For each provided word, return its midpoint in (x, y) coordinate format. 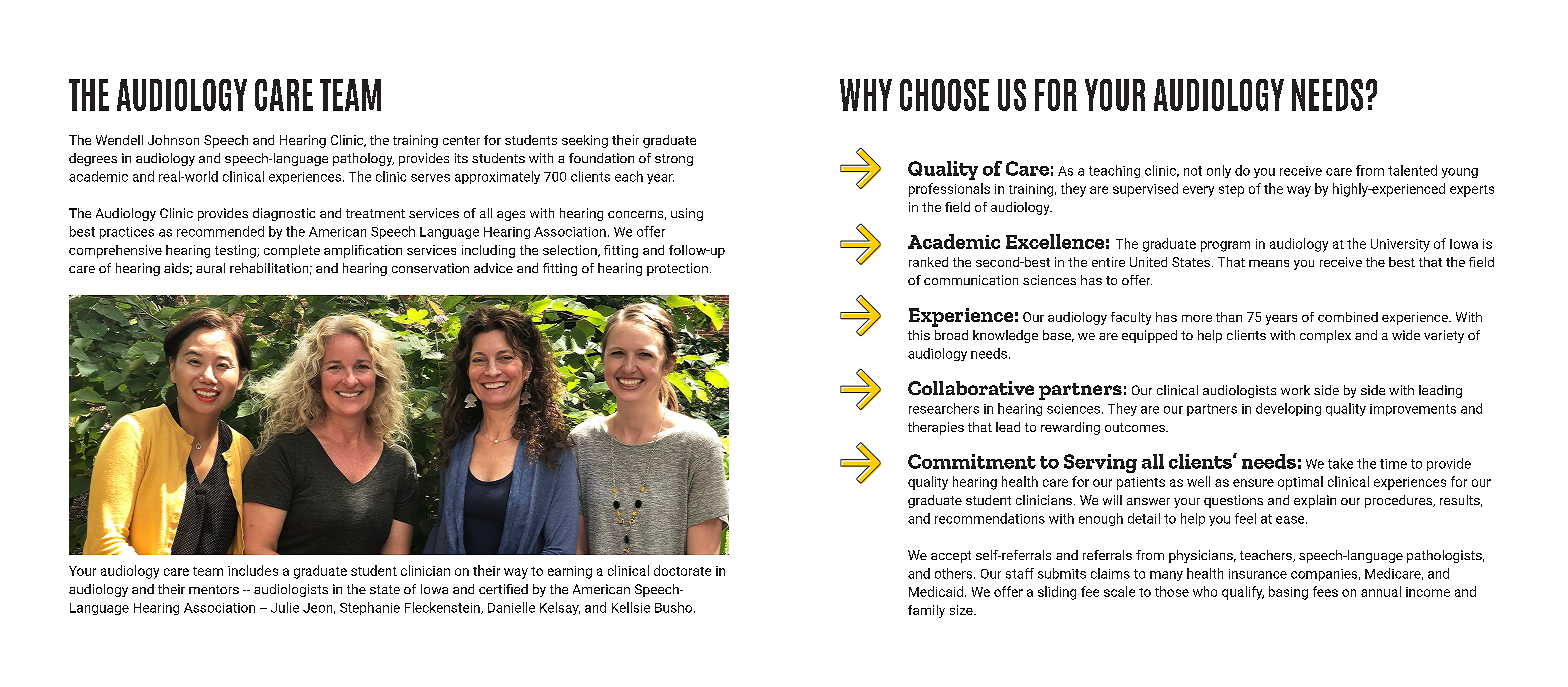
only (1219, 171)
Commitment (972, 461)
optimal (1300, 483)
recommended (220, 231)
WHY (866, 95)
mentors (214, 589)
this (919, 335)
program (1225, 246)
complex (1325, 336)
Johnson (173, 140)
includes (253, 570)
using (687, 214)
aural (210, 268)
